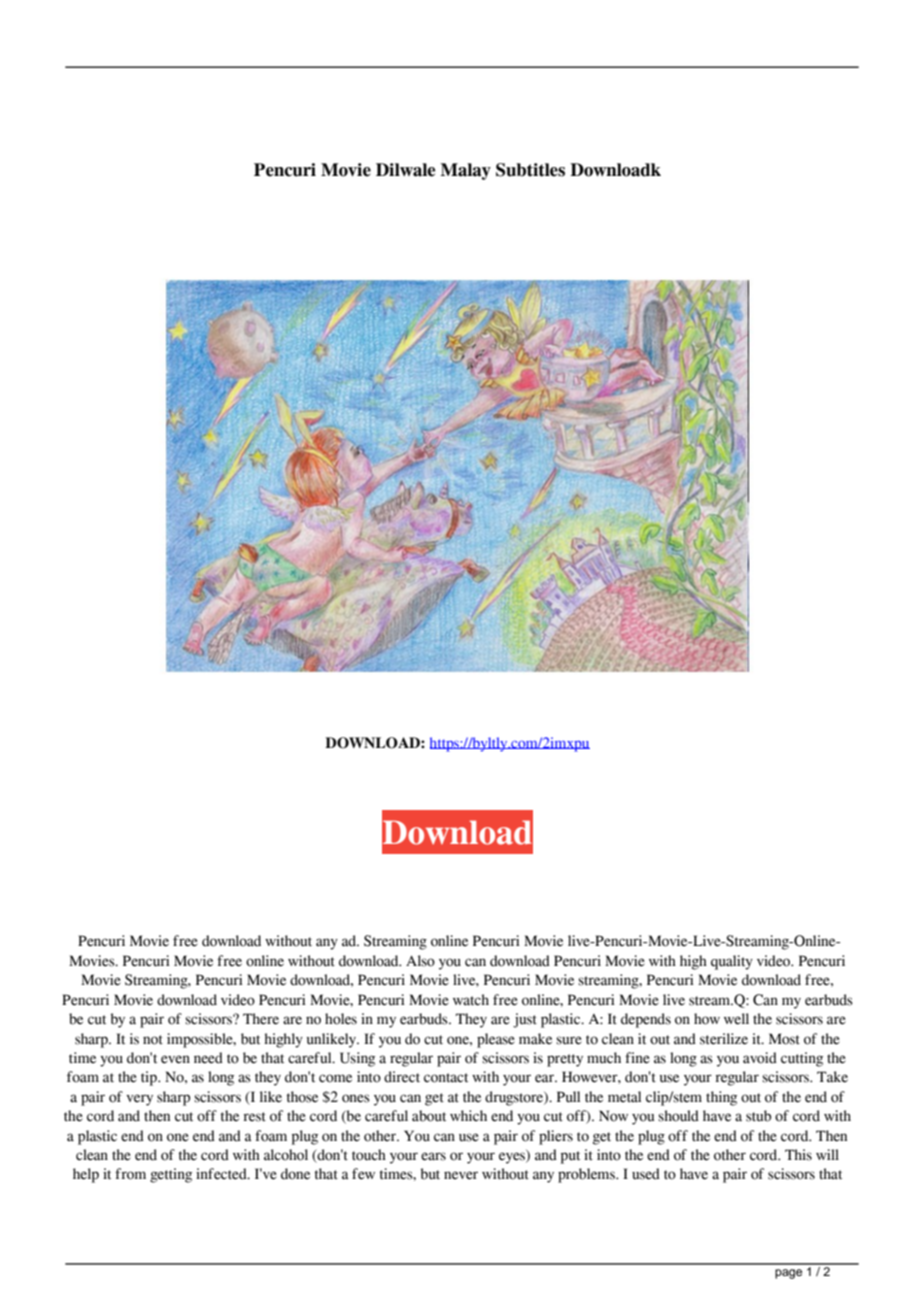 The height and width of the screenshot is (1308, 924). I want to click on getting, so click(171, 1175).
